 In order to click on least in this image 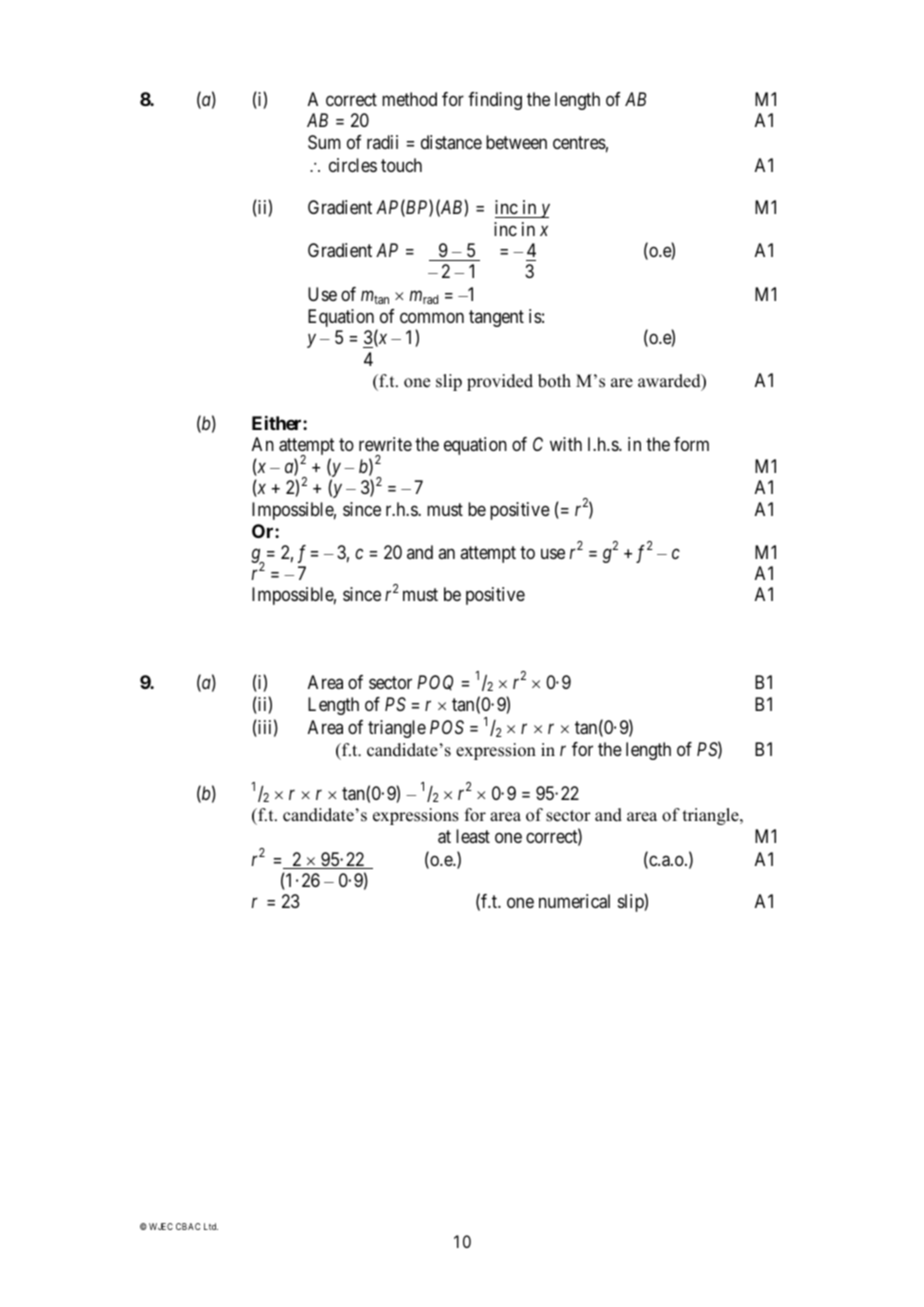, I will do `click(473, 836)`.
